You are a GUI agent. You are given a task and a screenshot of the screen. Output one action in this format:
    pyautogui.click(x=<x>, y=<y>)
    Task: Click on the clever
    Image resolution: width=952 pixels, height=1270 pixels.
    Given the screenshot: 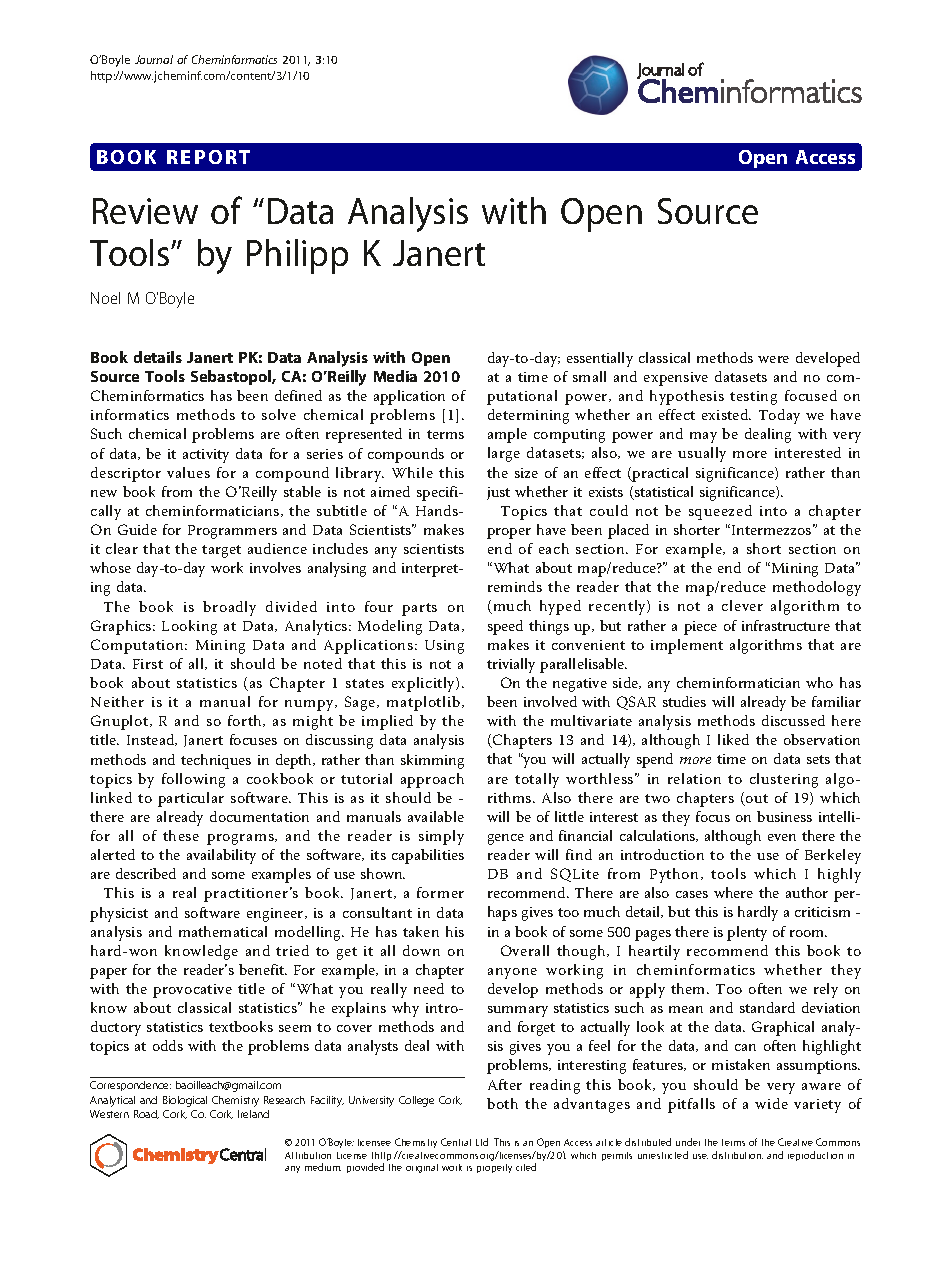 What is the action you would take?
    pyautogui.click(x=742, y=605)
